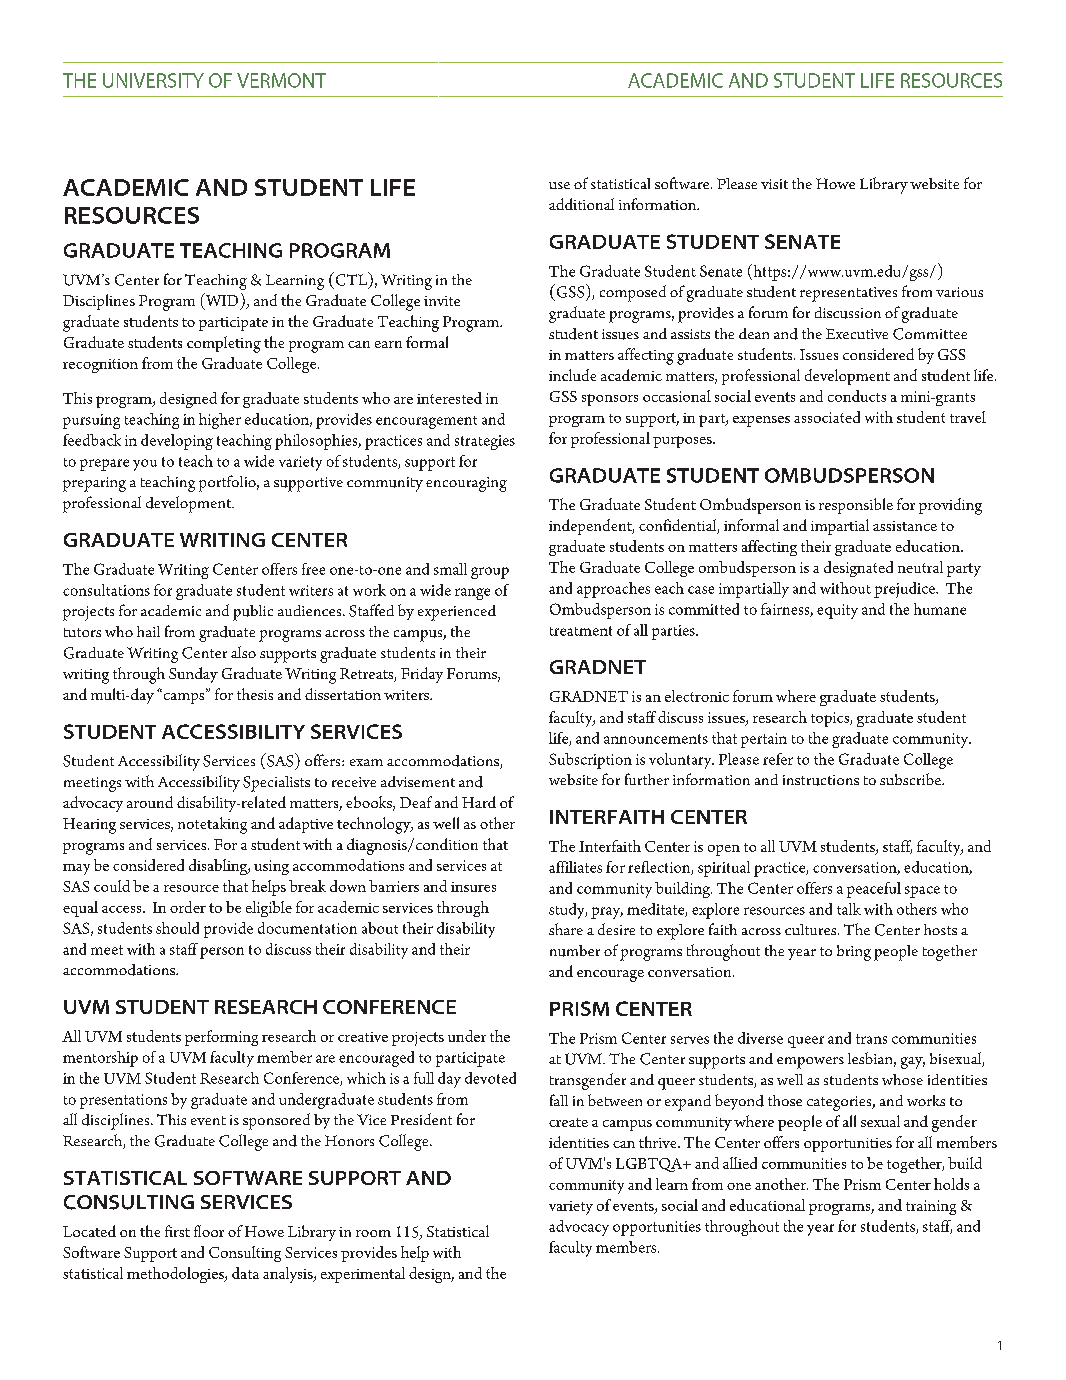 The width and height of the image is (1066, 1380). I want to click on room, so click(373, 1233).
